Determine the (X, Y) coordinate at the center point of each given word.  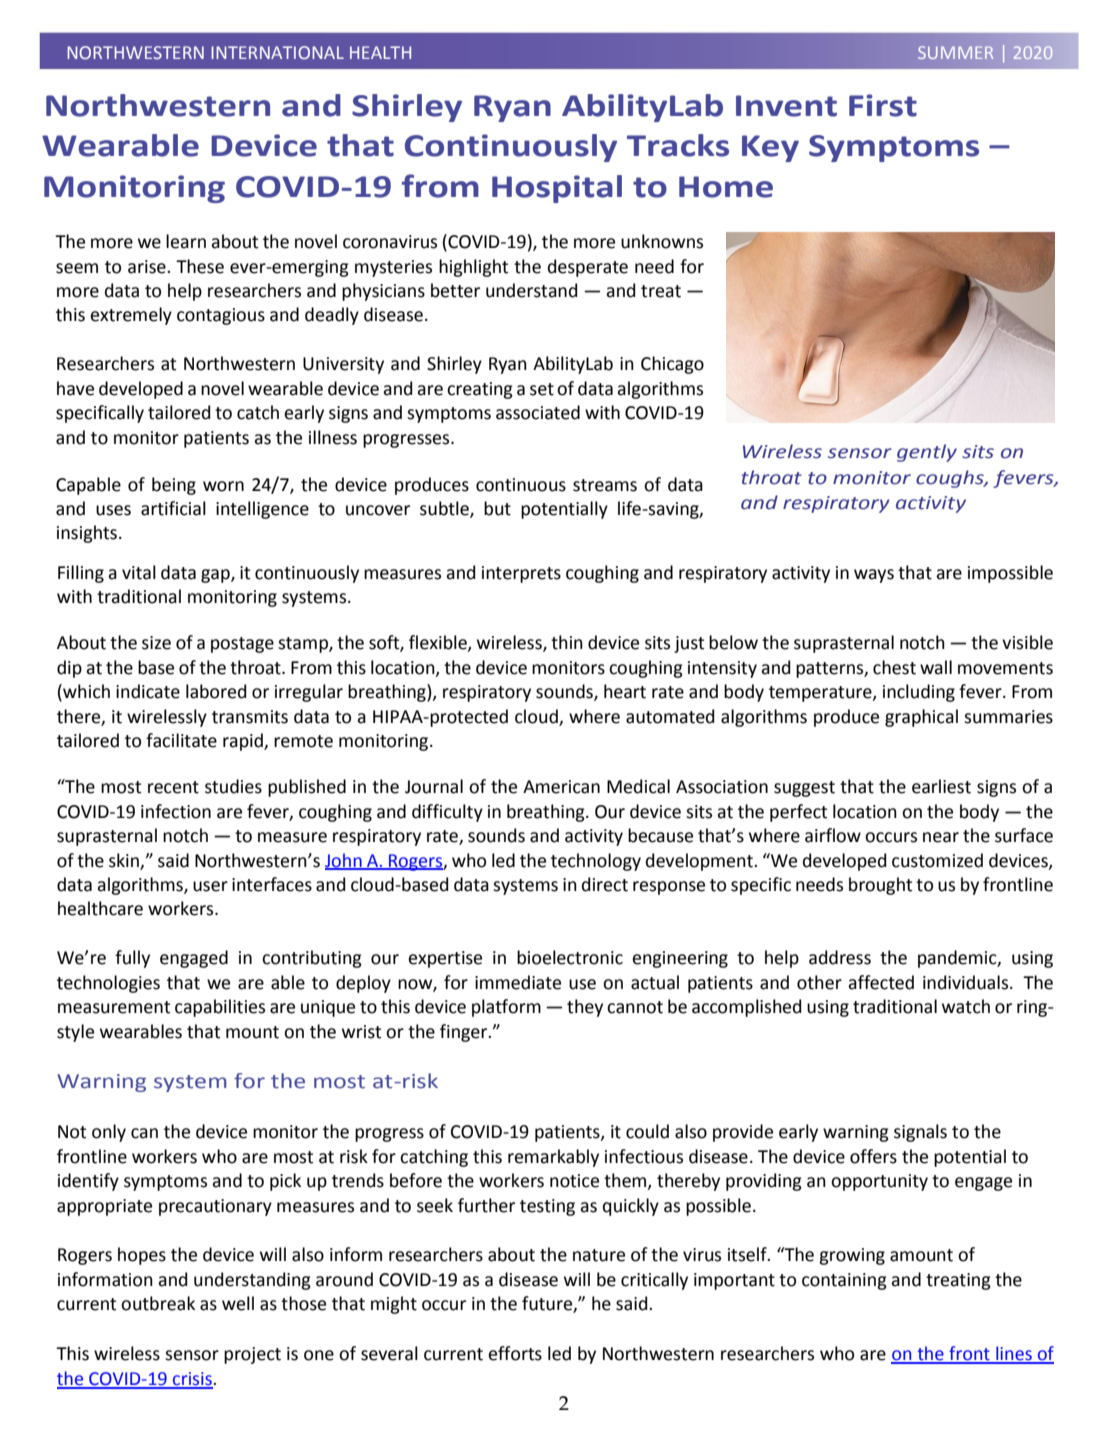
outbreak (158, 1303)
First (883, 105)
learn (186, 241)
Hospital (557, 189)
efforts (515, 1353)
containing (844, 1281)
